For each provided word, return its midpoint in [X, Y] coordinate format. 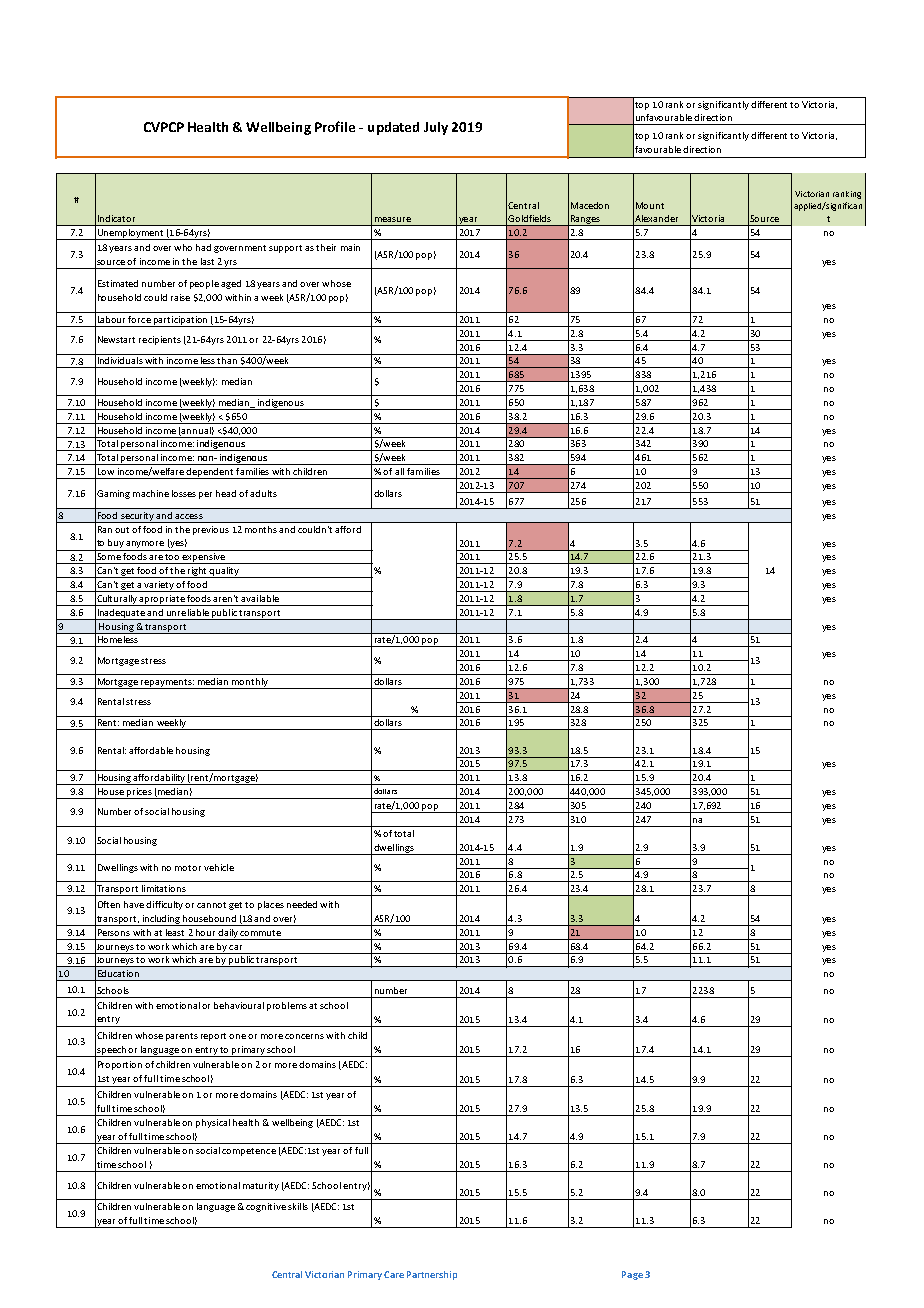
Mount [650, 205]
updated [393, 128]
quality [224, 572]
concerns [304, 1036]
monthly [250, 683]
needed [302, 904]
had [203, 247]
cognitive [266, 1207]
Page [632, 1275]
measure [393, 219]
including [161, 920]
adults [263, 493]
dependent [210, 473]
